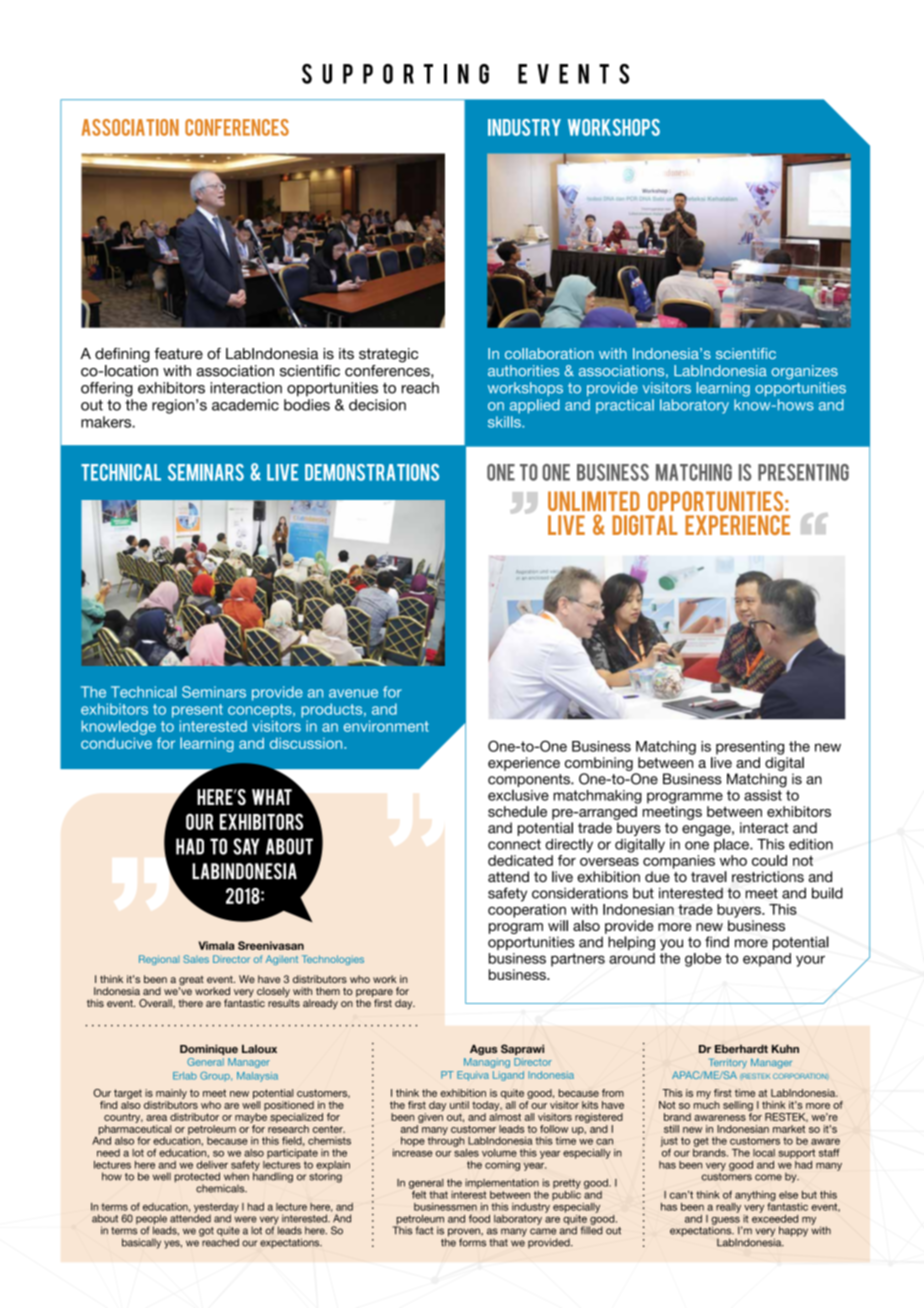 This screenshot has width=924, height=1308. What do you see at coordinates (785, 1049) in the screenshot?
I see `Kuhn` at bounding box center [785, 1049].
